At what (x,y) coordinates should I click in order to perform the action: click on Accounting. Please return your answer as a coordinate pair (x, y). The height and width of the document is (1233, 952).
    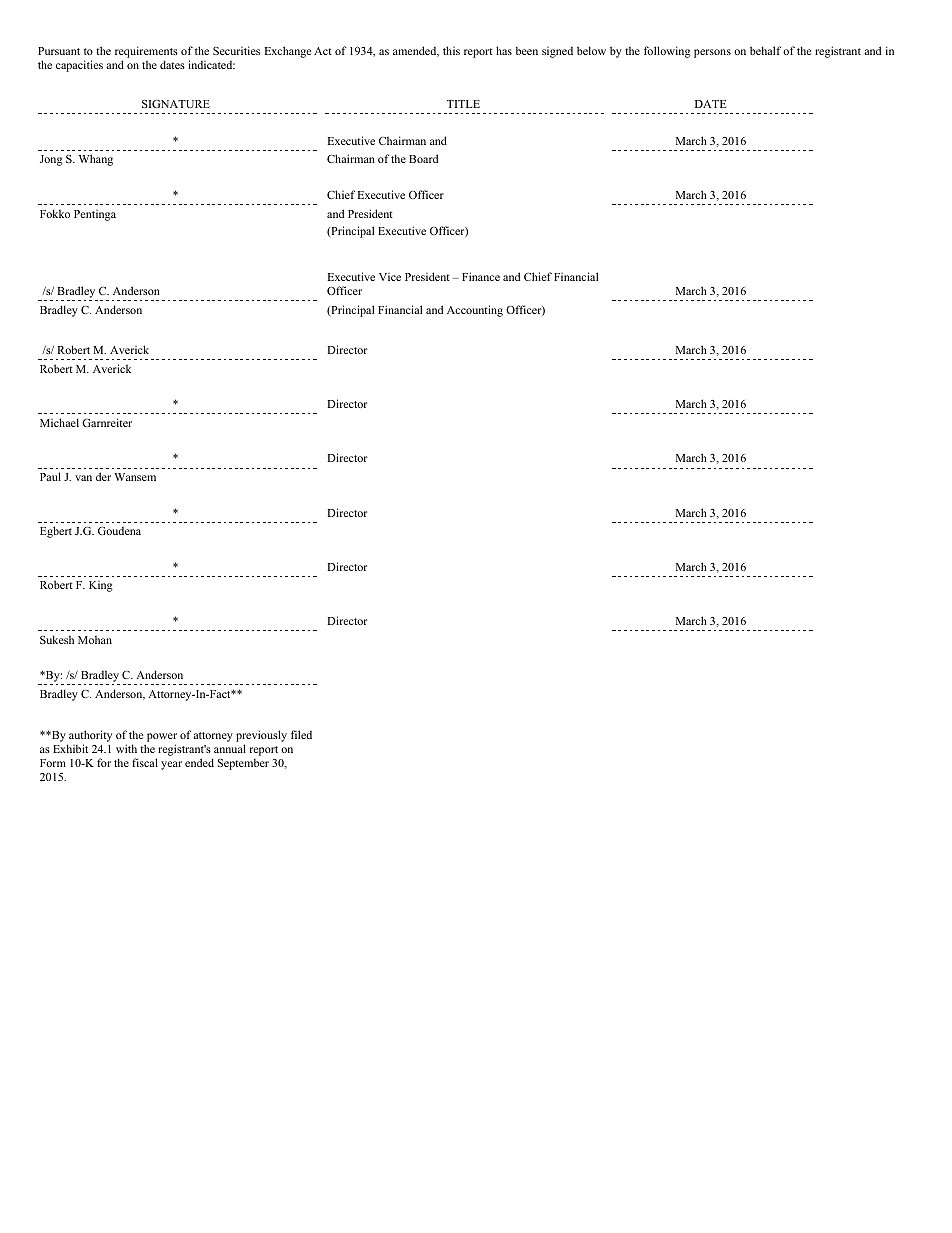
    Looking at the image, I should click on (475, 311).
